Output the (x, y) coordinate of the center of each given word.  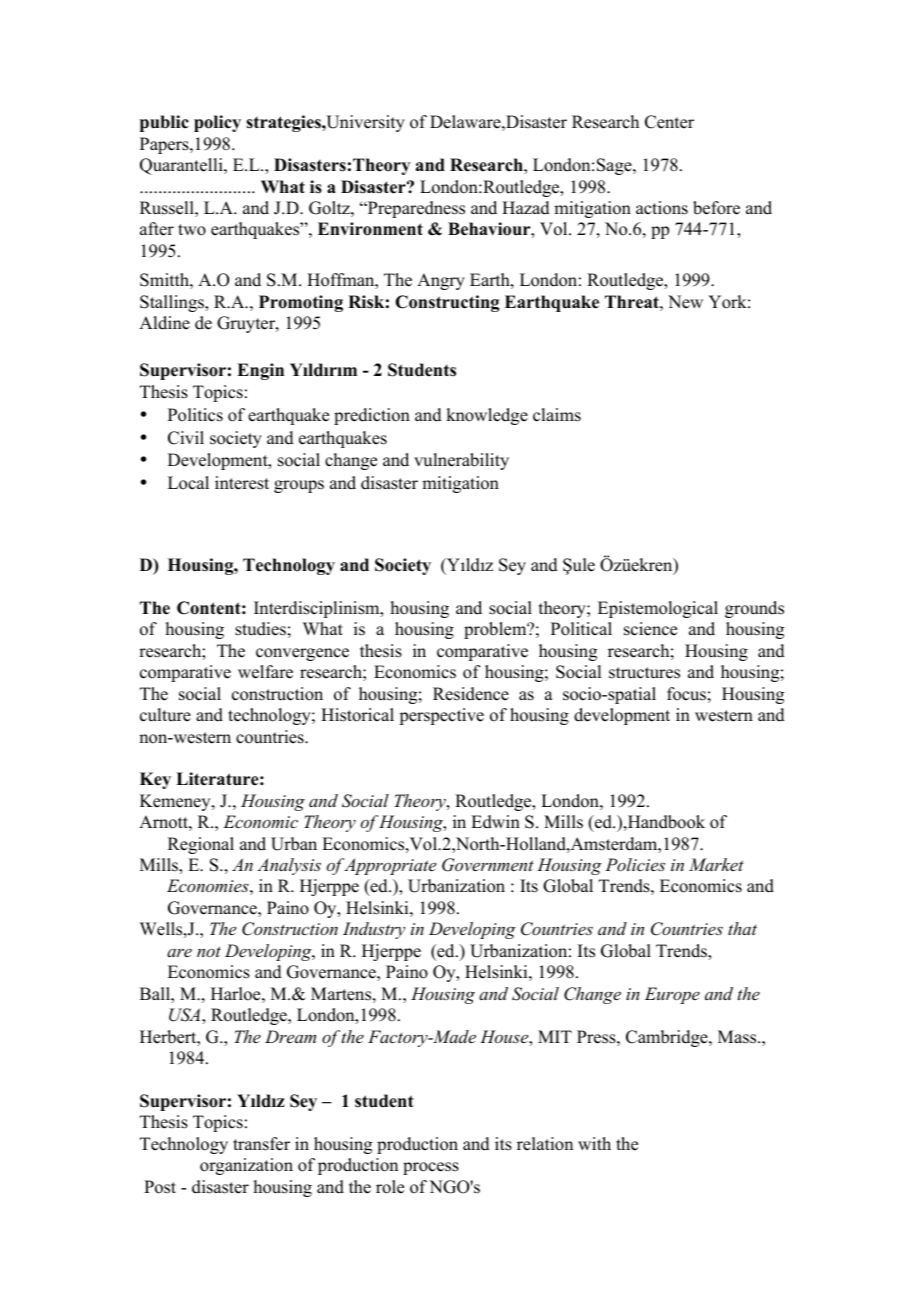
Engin (260, 371)
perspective (441, 716)
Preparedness (415, 209)
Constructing (447, 303)
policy (217, 123)
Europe (672, 995)
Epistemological (658, 609)
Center (669, 122)
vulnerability (461, 461)
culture (165, 715)
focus (686, 694)
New (685, 302)
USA (186, 1015)
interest (242, 483)
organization (246, 1166)
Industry (374, 930)
